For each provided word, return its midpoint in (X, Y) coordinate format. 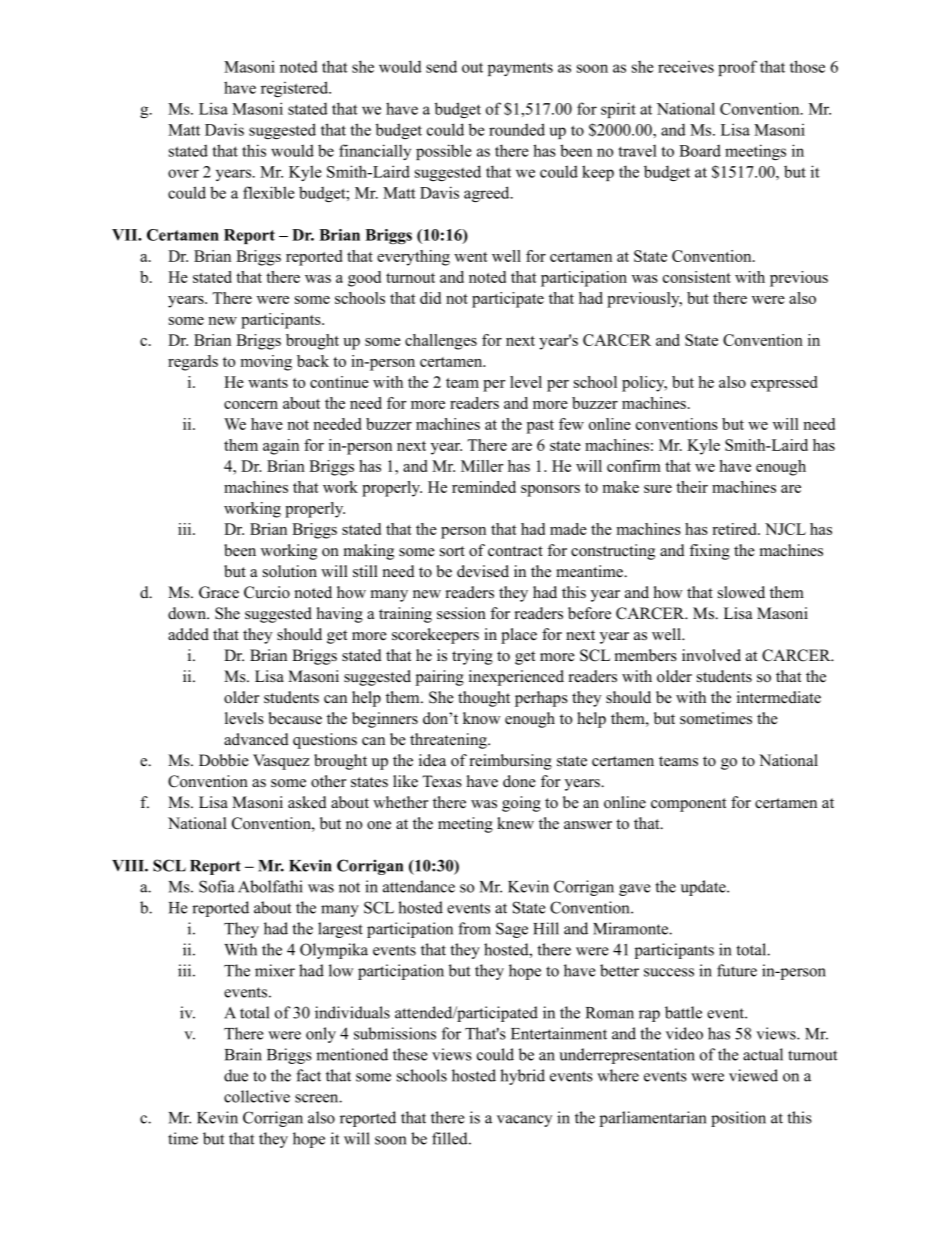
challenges (441, 342)
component (688, 805)
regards (193, 363)
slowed (741, 592)
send (441, 66)
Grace (219, 592)
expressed (784, 384)
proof (737, 68)
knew (515, 823)
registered (295, 89)
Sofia (217, 886)
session (461, 613)
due (236, 1075)
